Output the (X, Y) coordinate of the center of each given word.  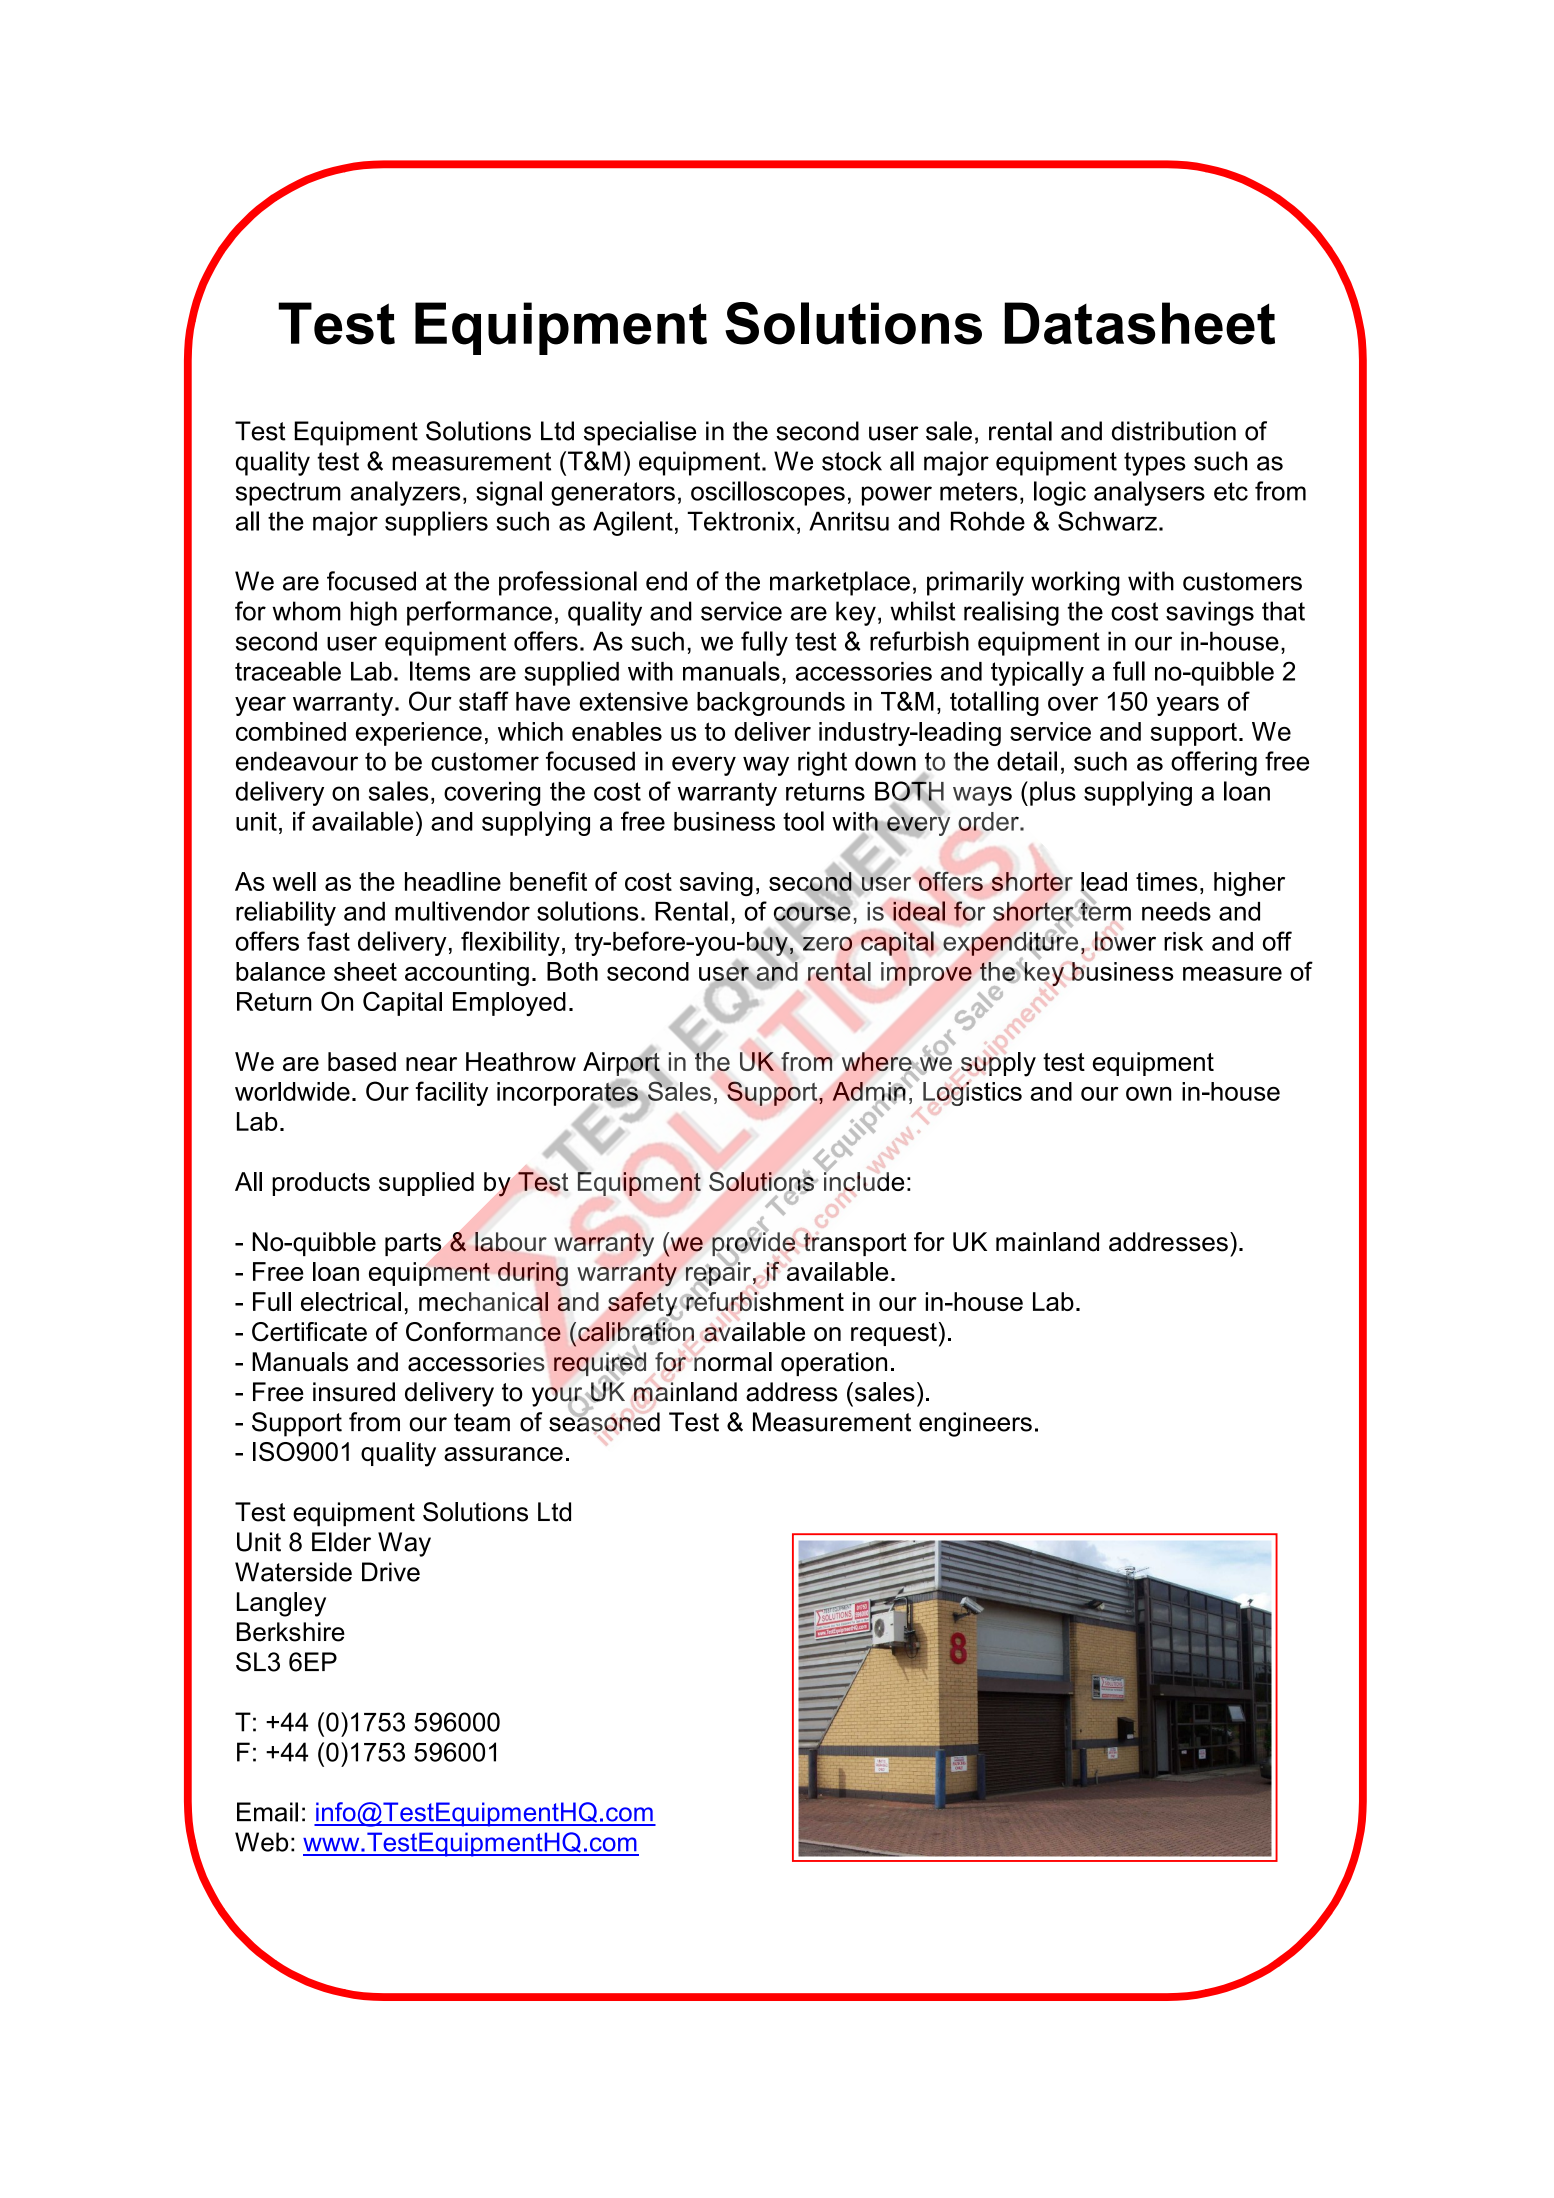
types (1155, 464)
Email (267, 1812)
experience (419, 734)
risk (1183, 941)
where (877, 1061)
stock (852, 461)
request (894, 1334)
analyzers (405, 493)
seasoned (604, 1421)
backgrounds (771, 704)
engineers (975, 1424)
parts (413, 1244)
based (362, 1061)
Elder (341, 1542)
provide (753, 1244)
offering (1214, 763)
